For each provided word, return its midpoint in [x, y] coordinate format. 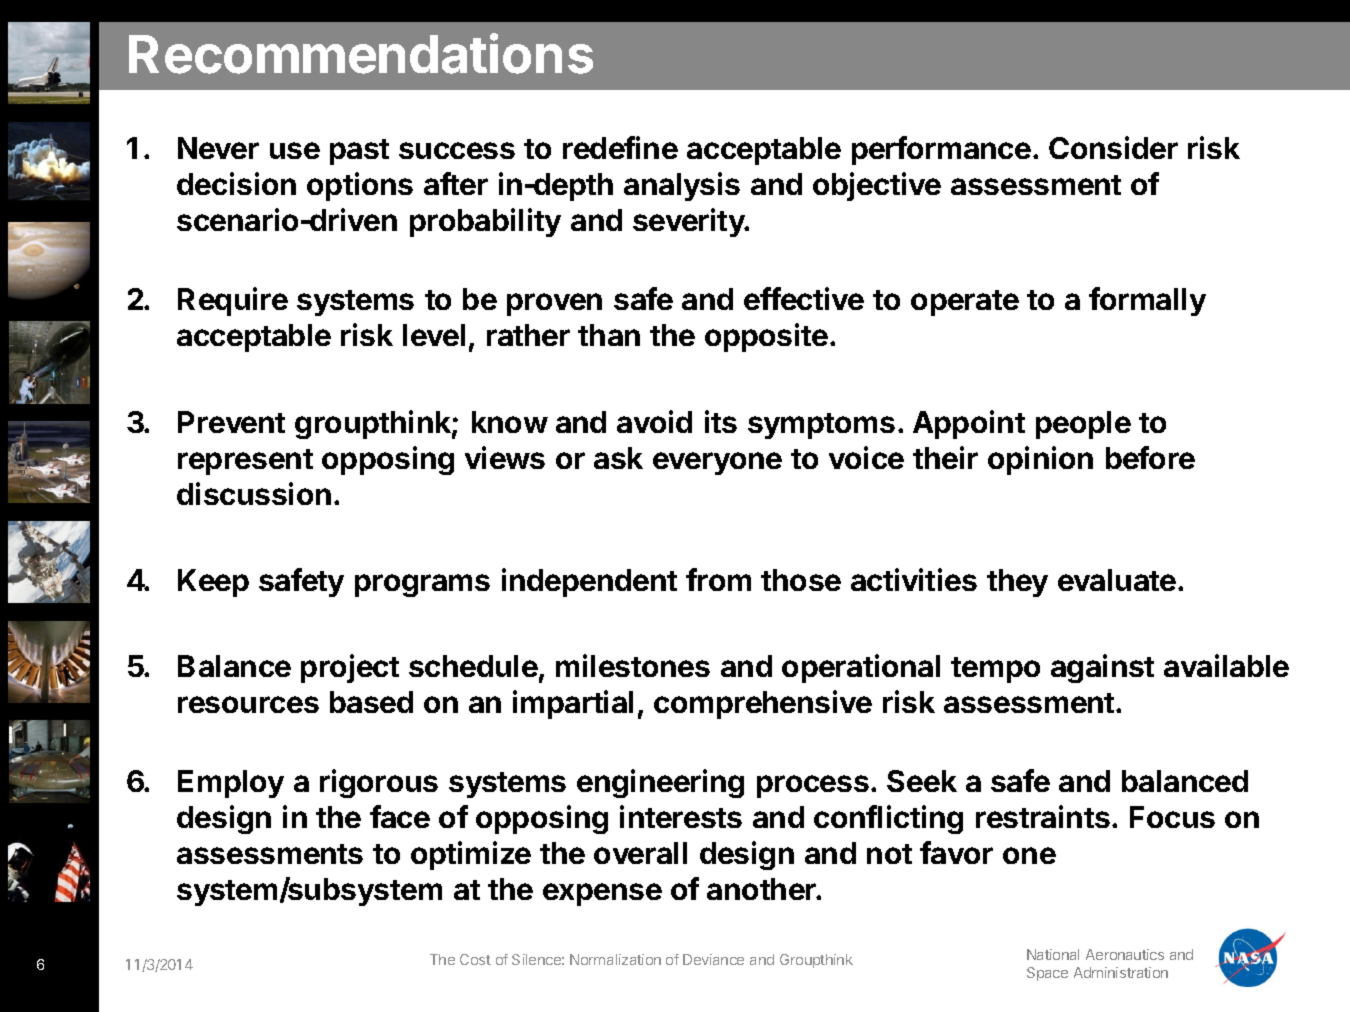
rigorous [379, 783]
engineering [660, 783]
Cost [475, 959]
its [721, 421]
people [1083, 425]
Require [233, 301]
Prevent [231, 422]
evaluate [1117, 580]
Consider [1113, 147]
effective [804, 298]
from [718, 579]
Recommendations [361, 53]
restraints [1043, 816]
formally [1147, 301]
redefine [620, 147]
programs [422, 585]
